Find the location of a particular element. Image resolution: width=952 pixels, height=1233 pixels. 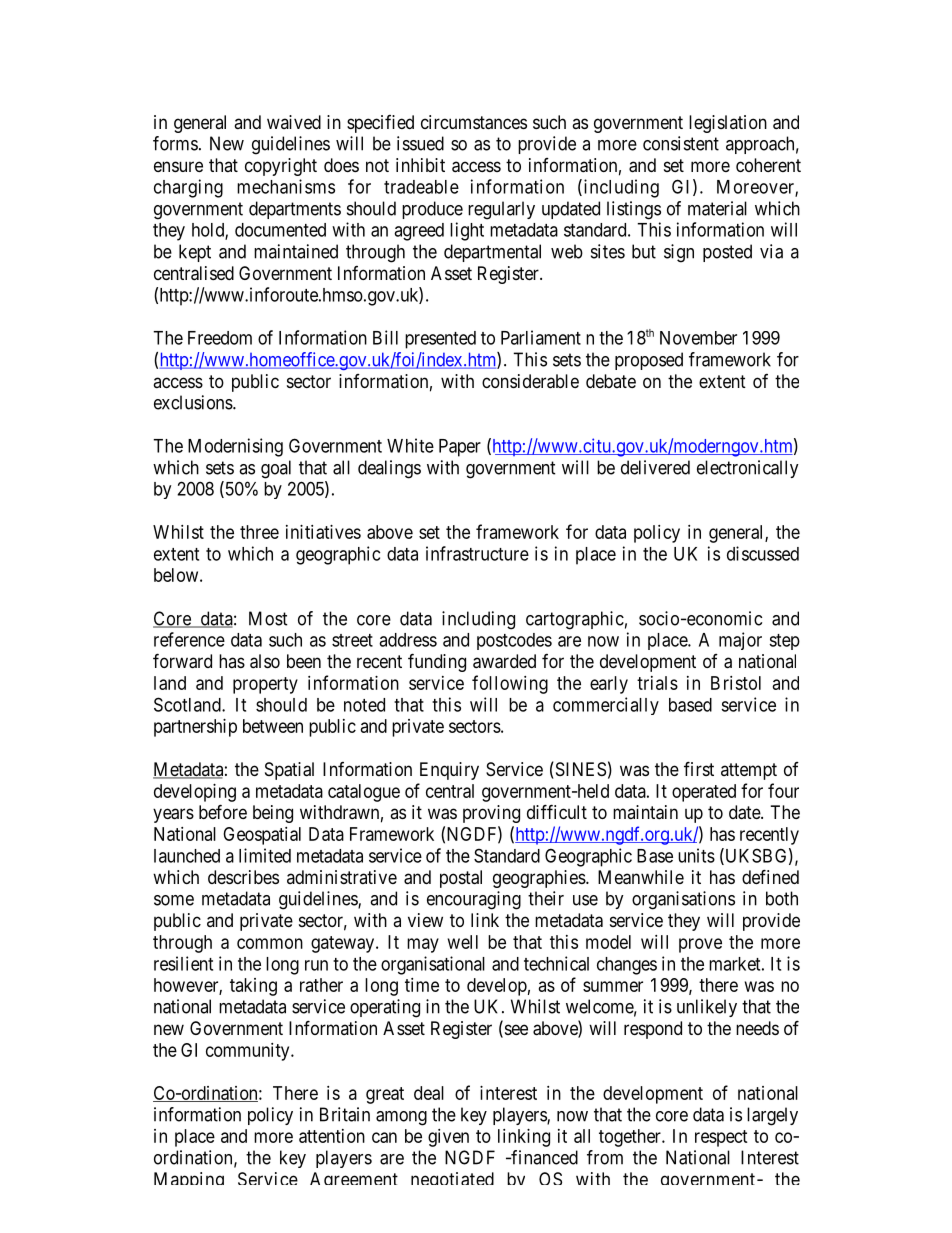

respect is located at coordinates (721, 1138).
